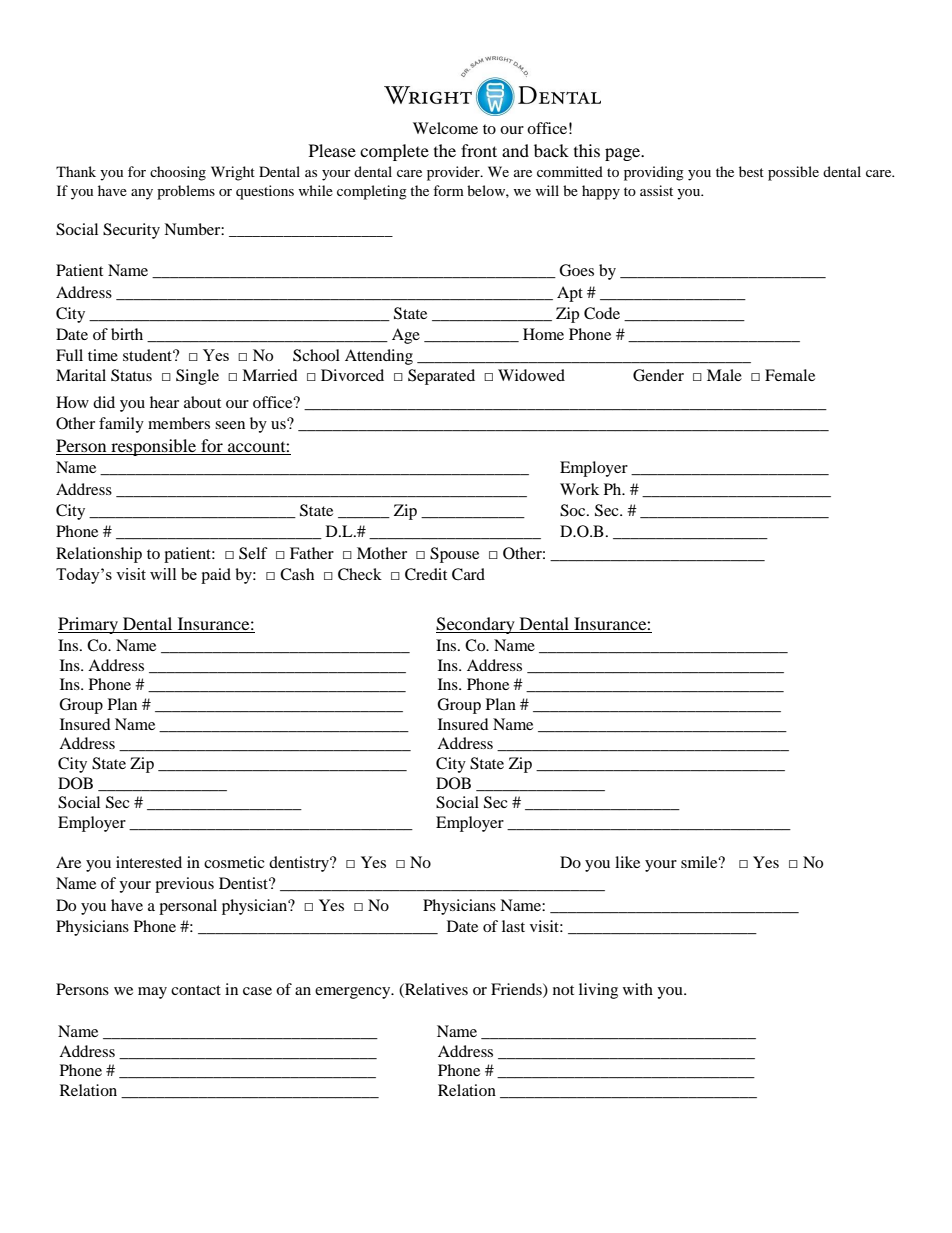  I want to click on may, so click(152, 993).
